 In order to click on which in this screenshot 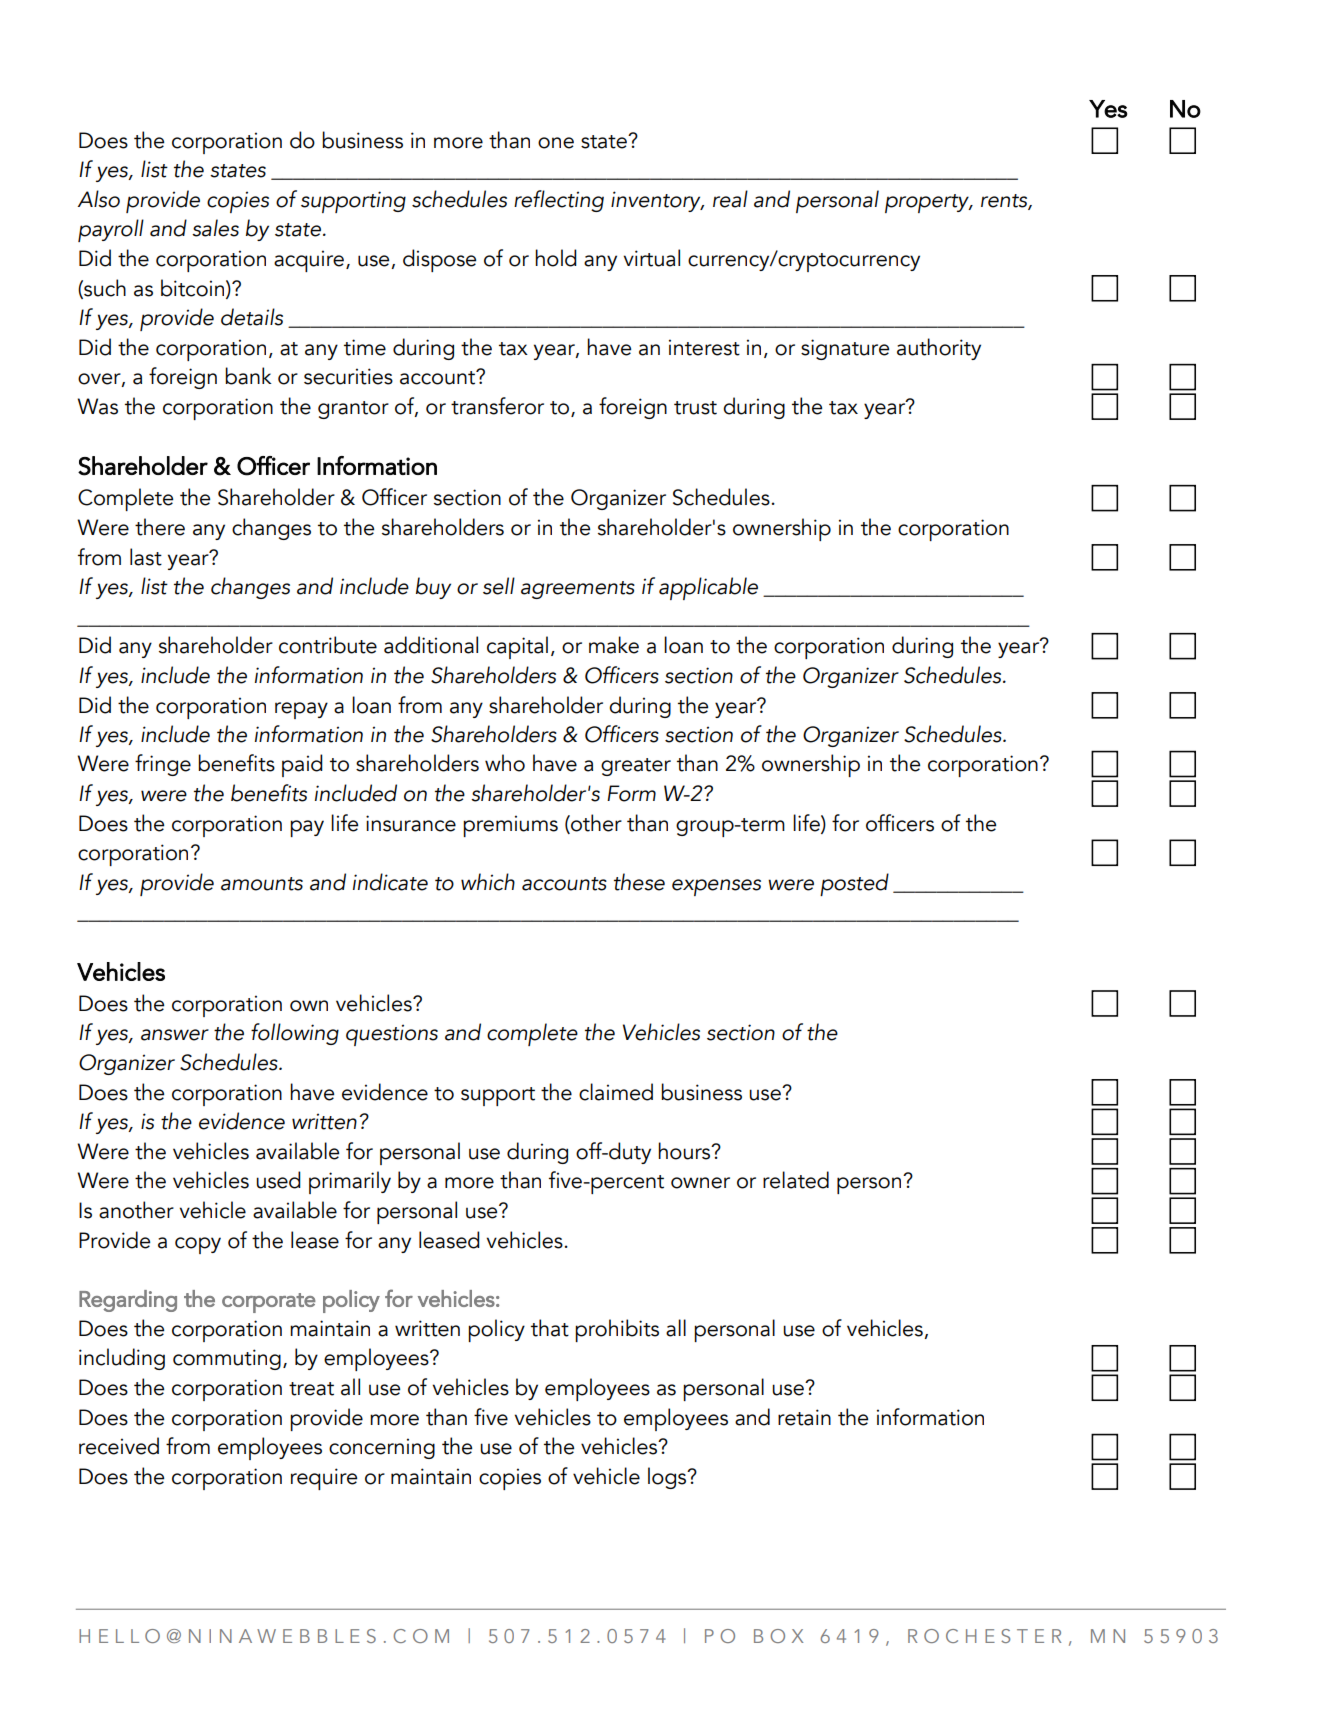, I will do `click(488, 882)`.
